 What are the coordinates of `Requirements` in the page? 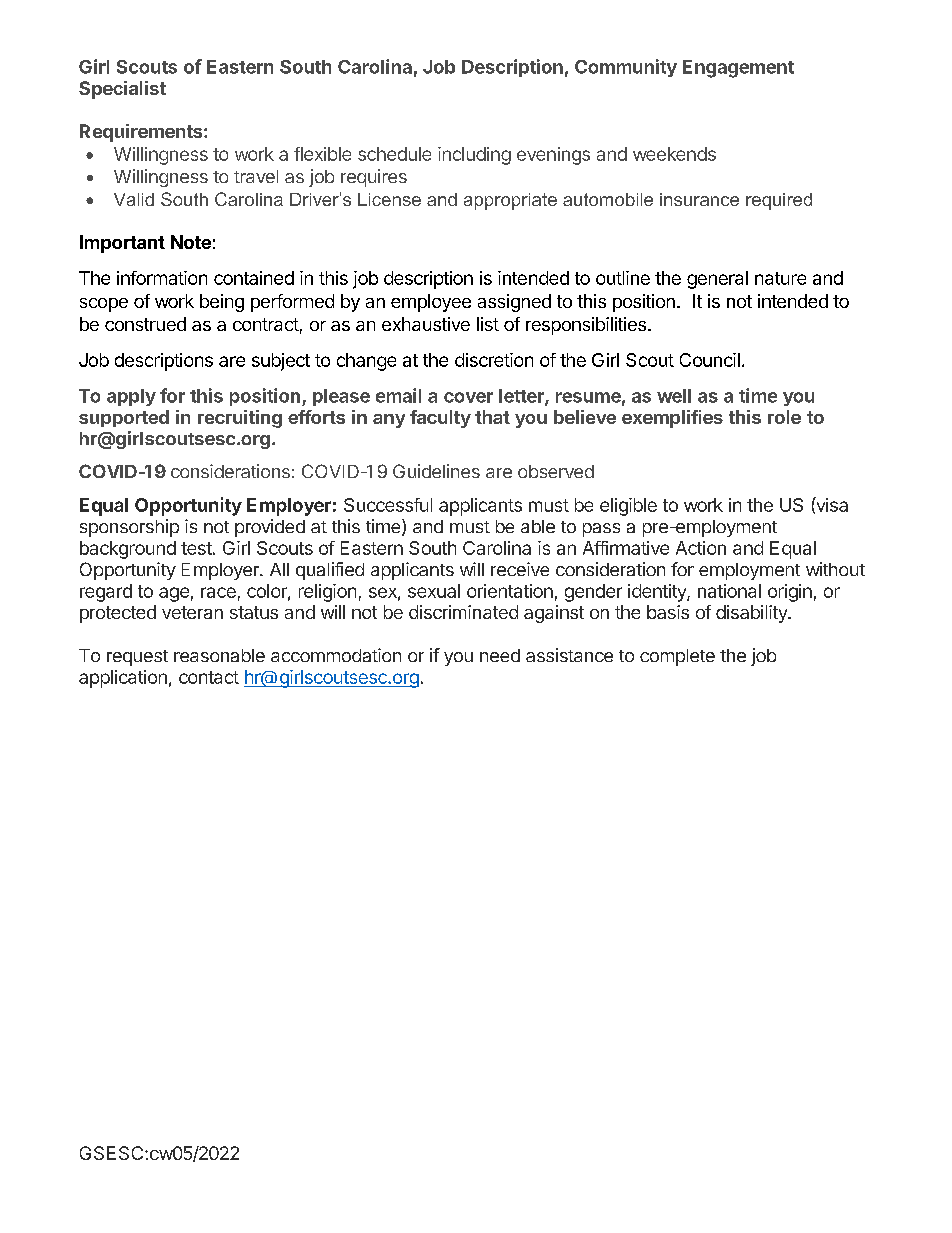 It's located at (142, 133).
